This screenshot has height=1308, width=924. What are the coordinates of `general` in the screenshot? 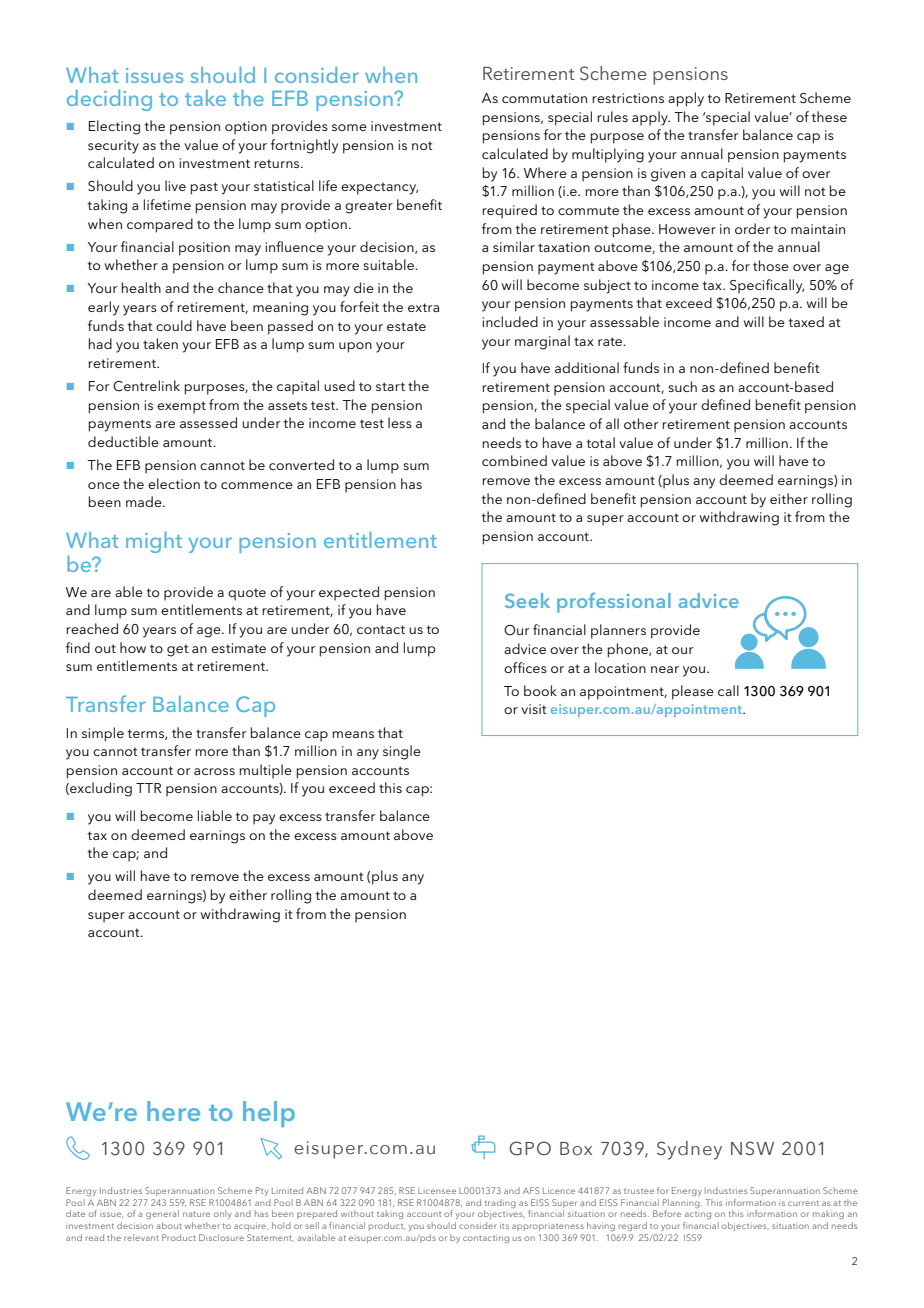 It's located at (162, 1214).
